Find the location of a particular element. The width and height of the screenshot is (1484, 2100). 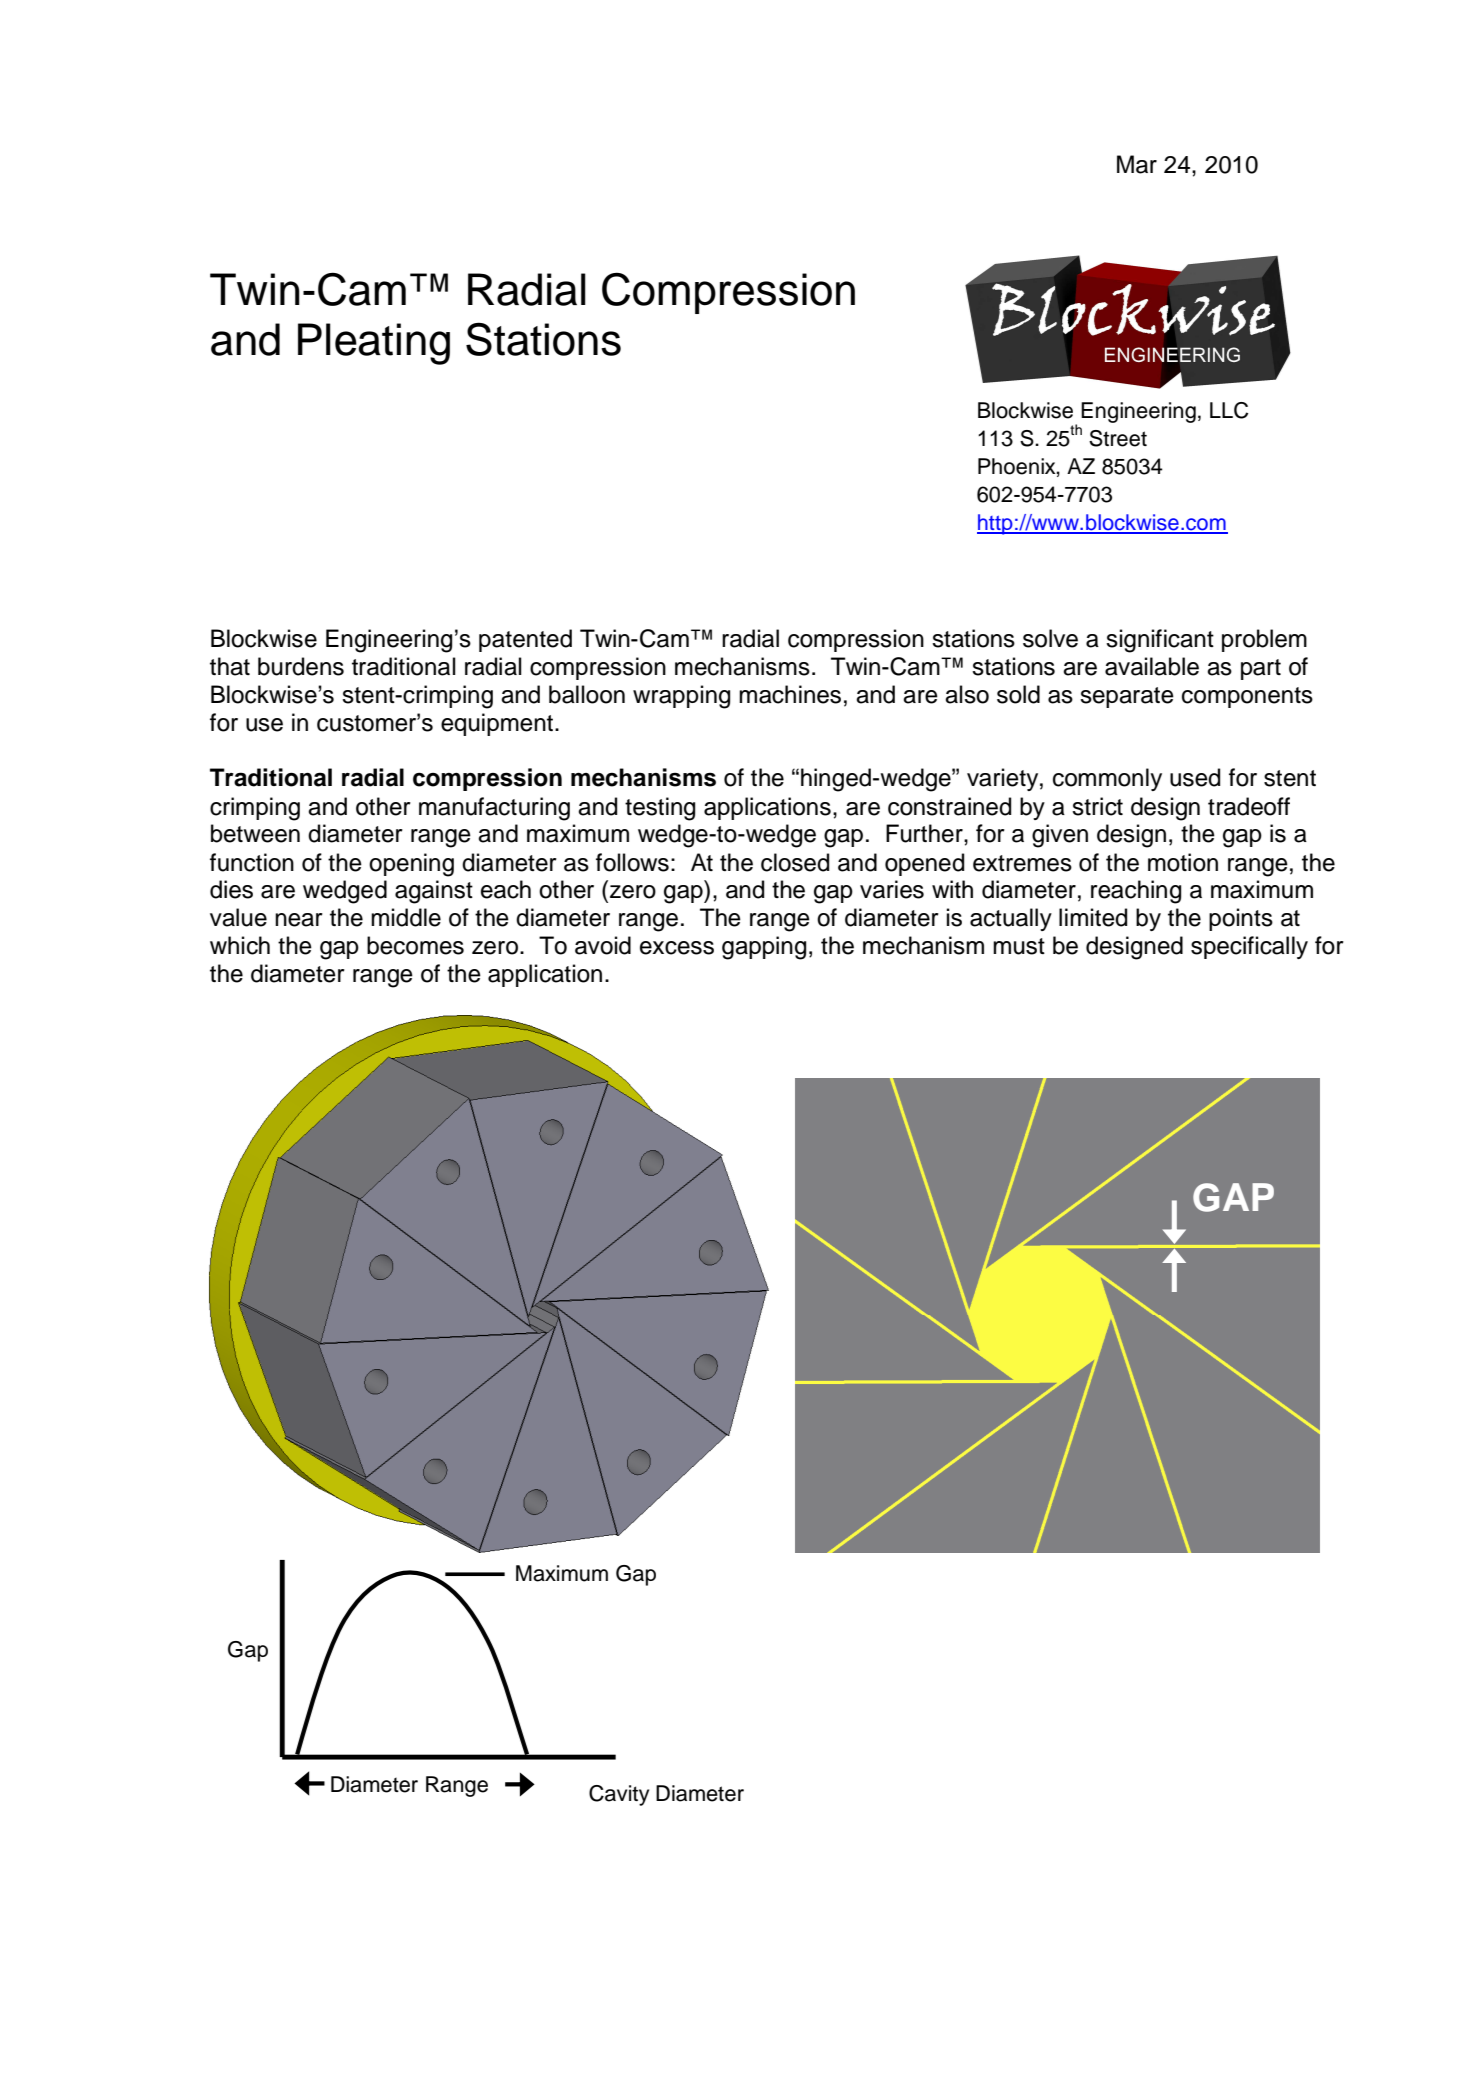

which is located at coordinates (240, 945).
